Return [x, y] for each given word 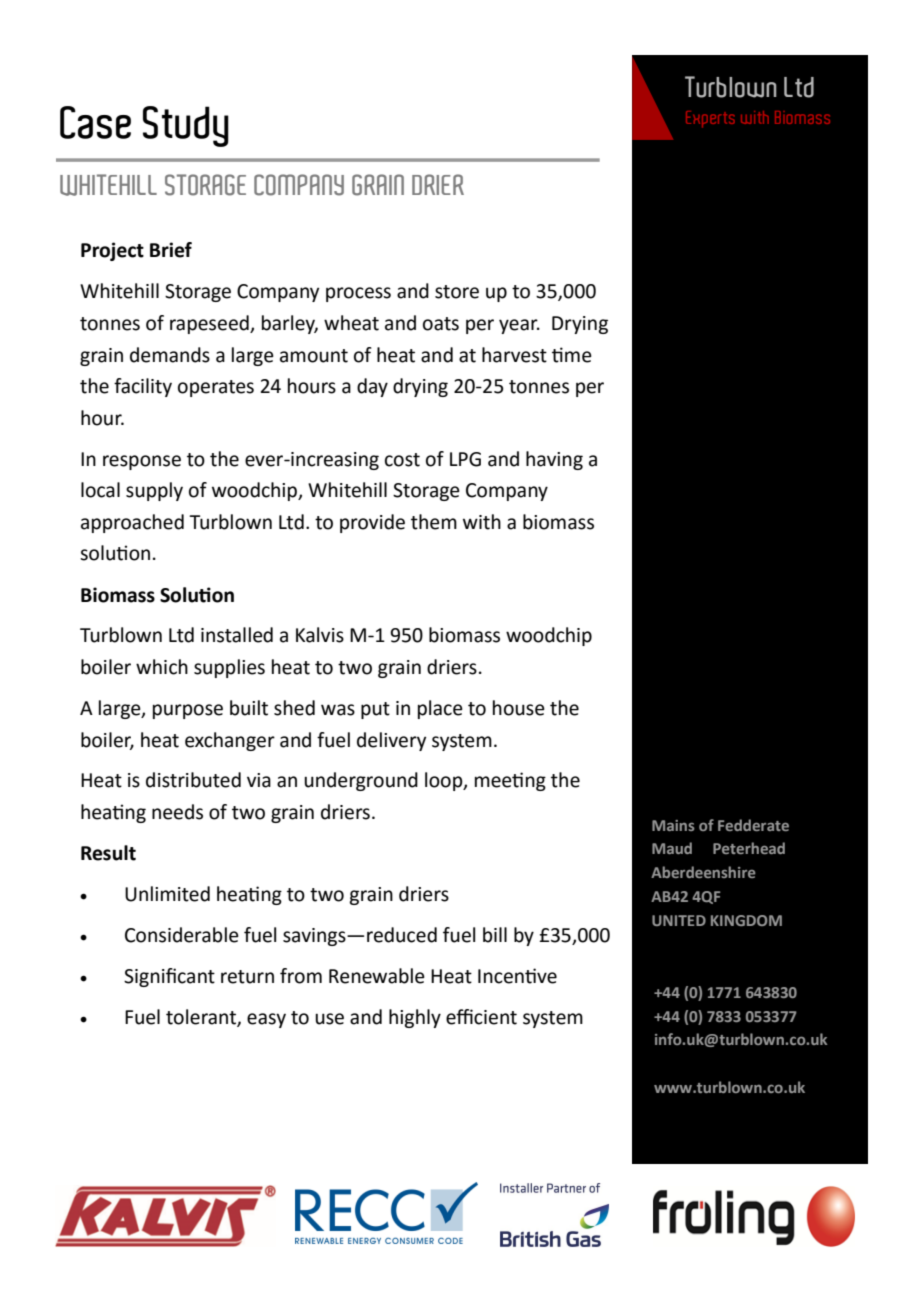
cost [402, 460]
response [142, 462]
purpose [188, 711]
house [519, 708]
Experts [710, 119]
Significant [169, 977]
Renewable [377, 976]
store [457, 292]
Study [186, 126]
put [375, 710]
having [554, 460]
